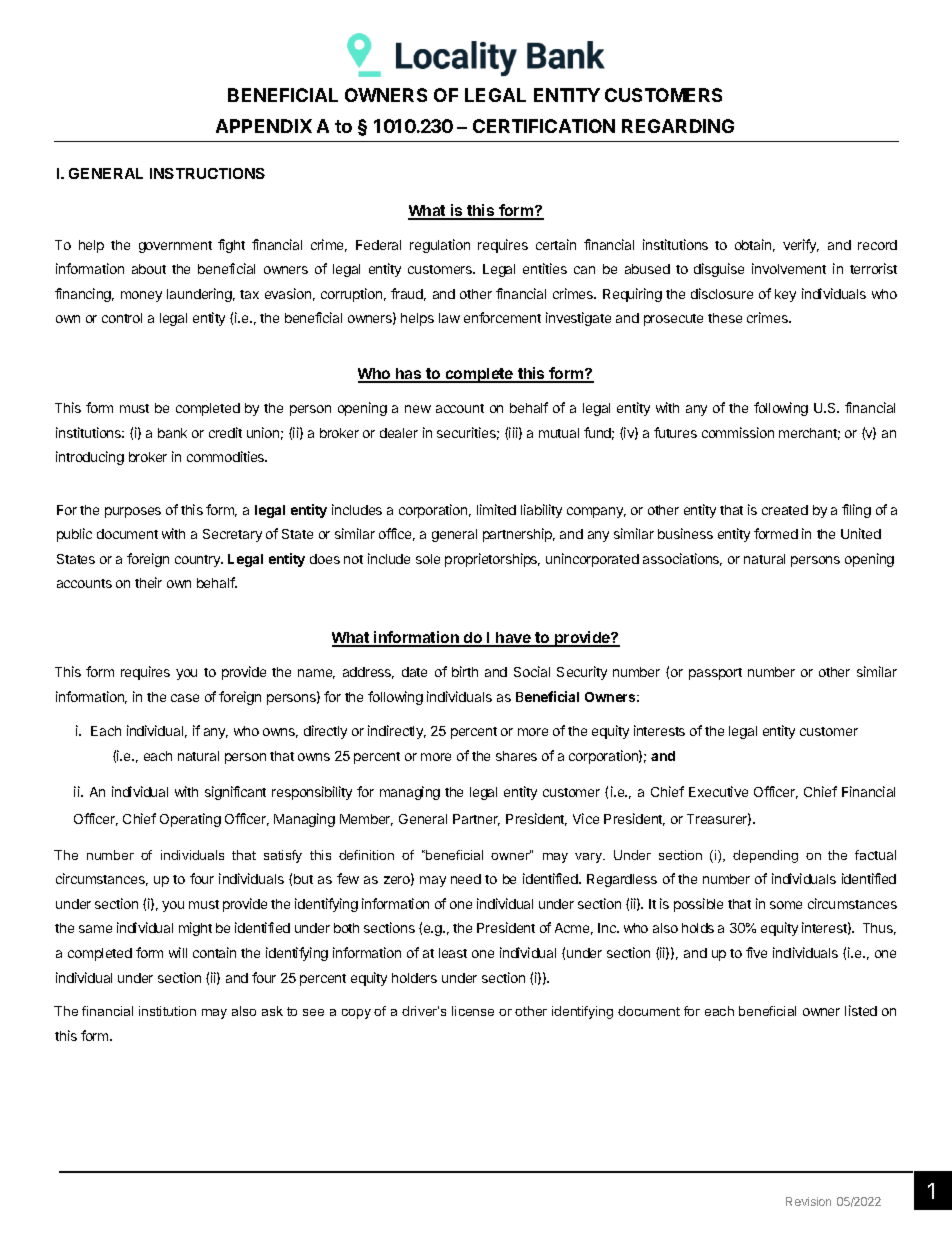 The width and height of the screenshot is (952, 1233). Describe the element at coordinates (678, 126) in the screenshot. I see `REGARDING` at that location.
